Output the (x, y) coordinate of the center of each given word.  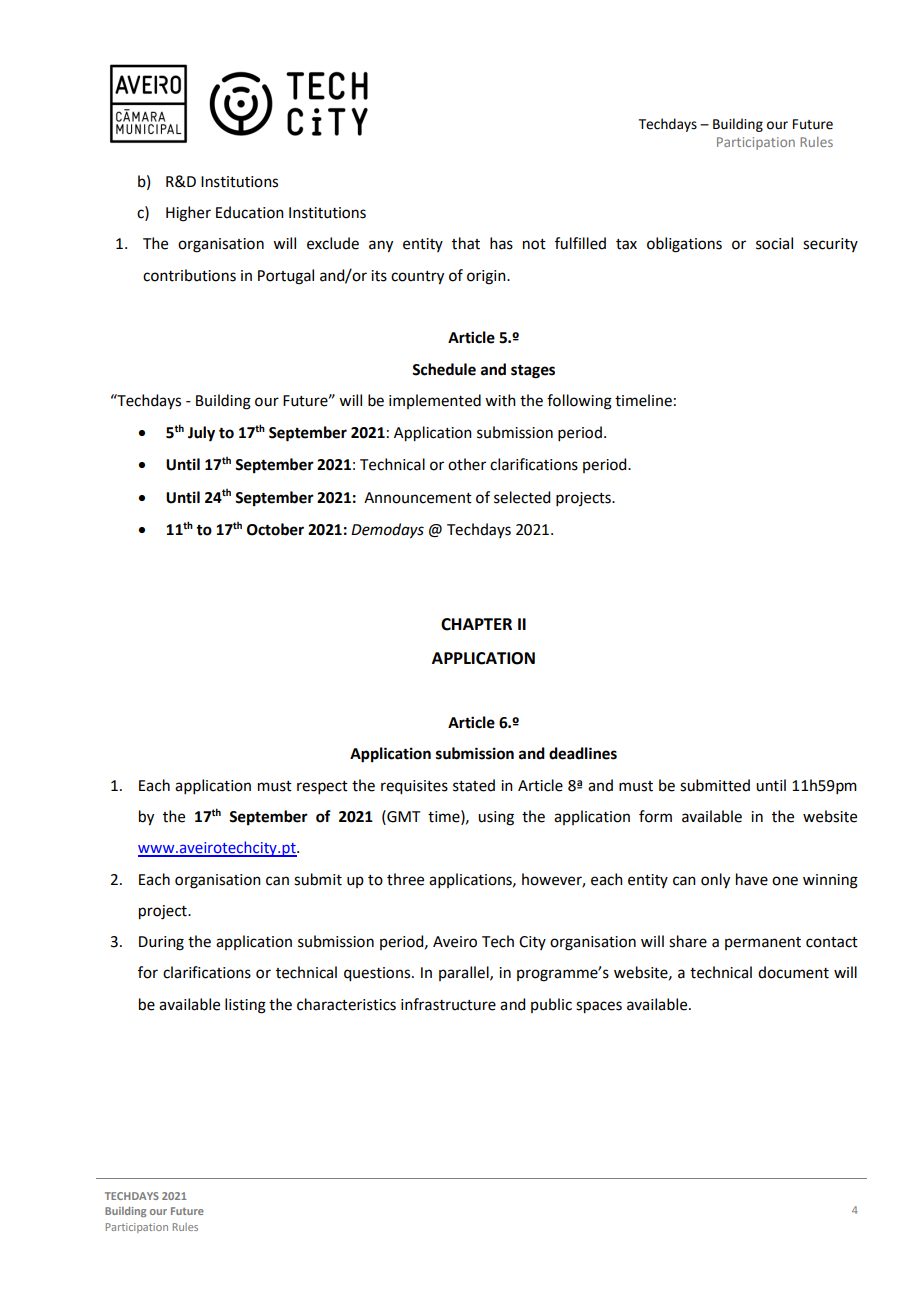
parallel (465, 973)
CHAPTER (476, 624)
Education (250, 212)
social (774, 243)
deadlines (583, 753)
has (501, 243)
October (275, 529)
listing (245, 1006)
